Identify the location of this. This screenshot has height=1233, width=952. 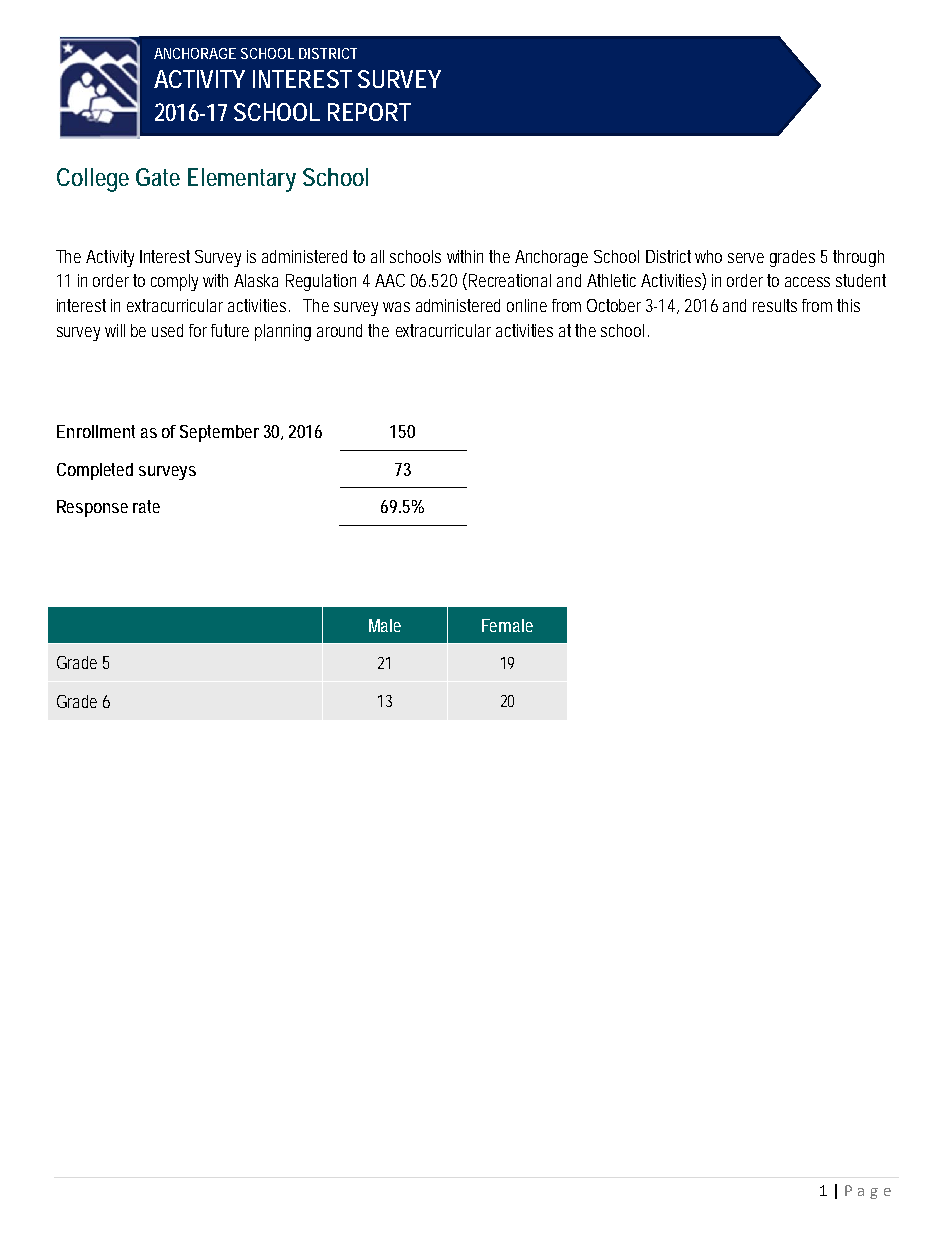
(848, 305).
